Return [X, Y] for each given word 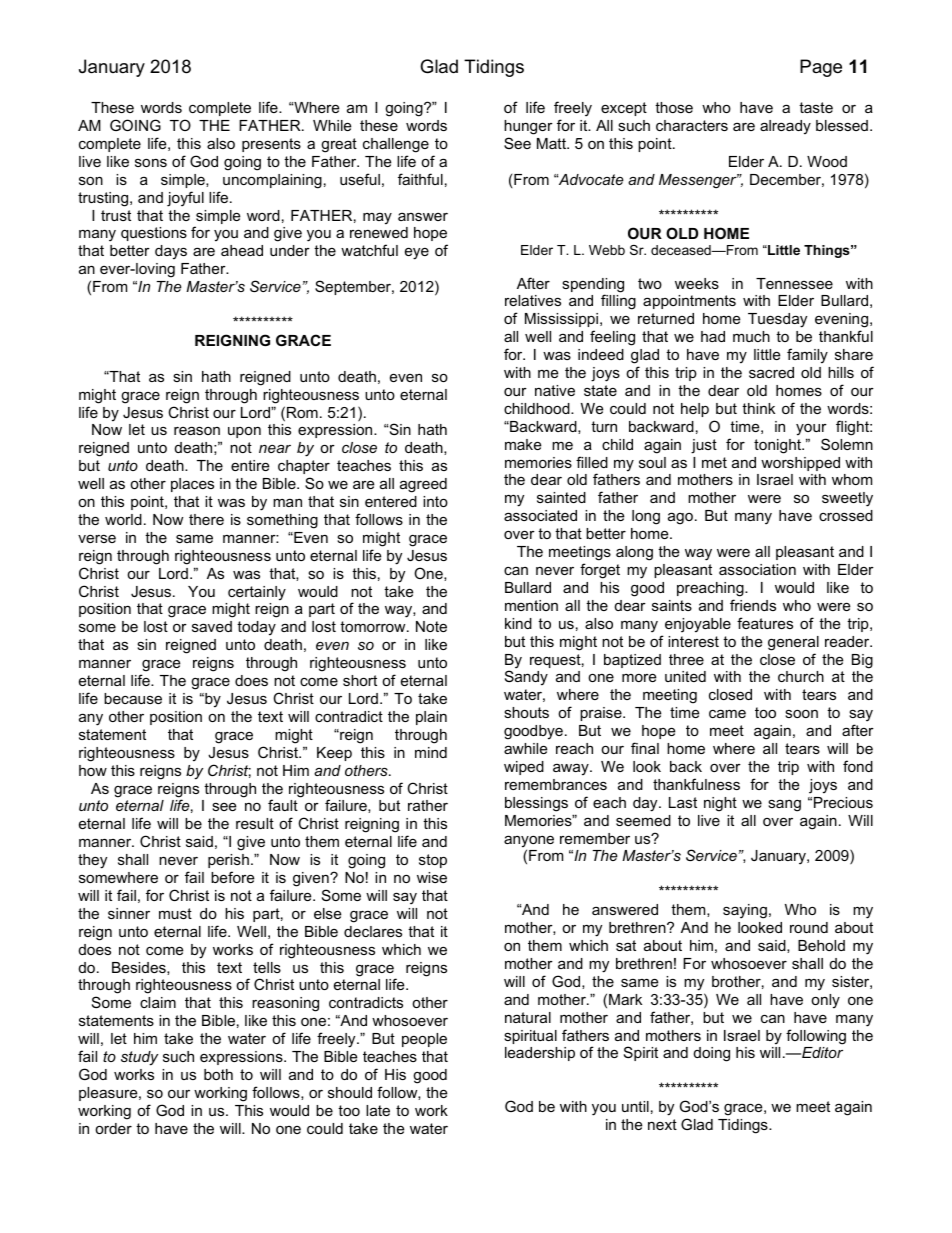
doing [712, 1054]
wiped [524, 768]
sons [151, 163]
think [758, 408]
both [218, 1074]
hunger [528, 129]
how [93, 770]
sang [784, 805]
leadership [540, 1054]
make [523, 444]
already [785, 127]
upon [244, 432]
